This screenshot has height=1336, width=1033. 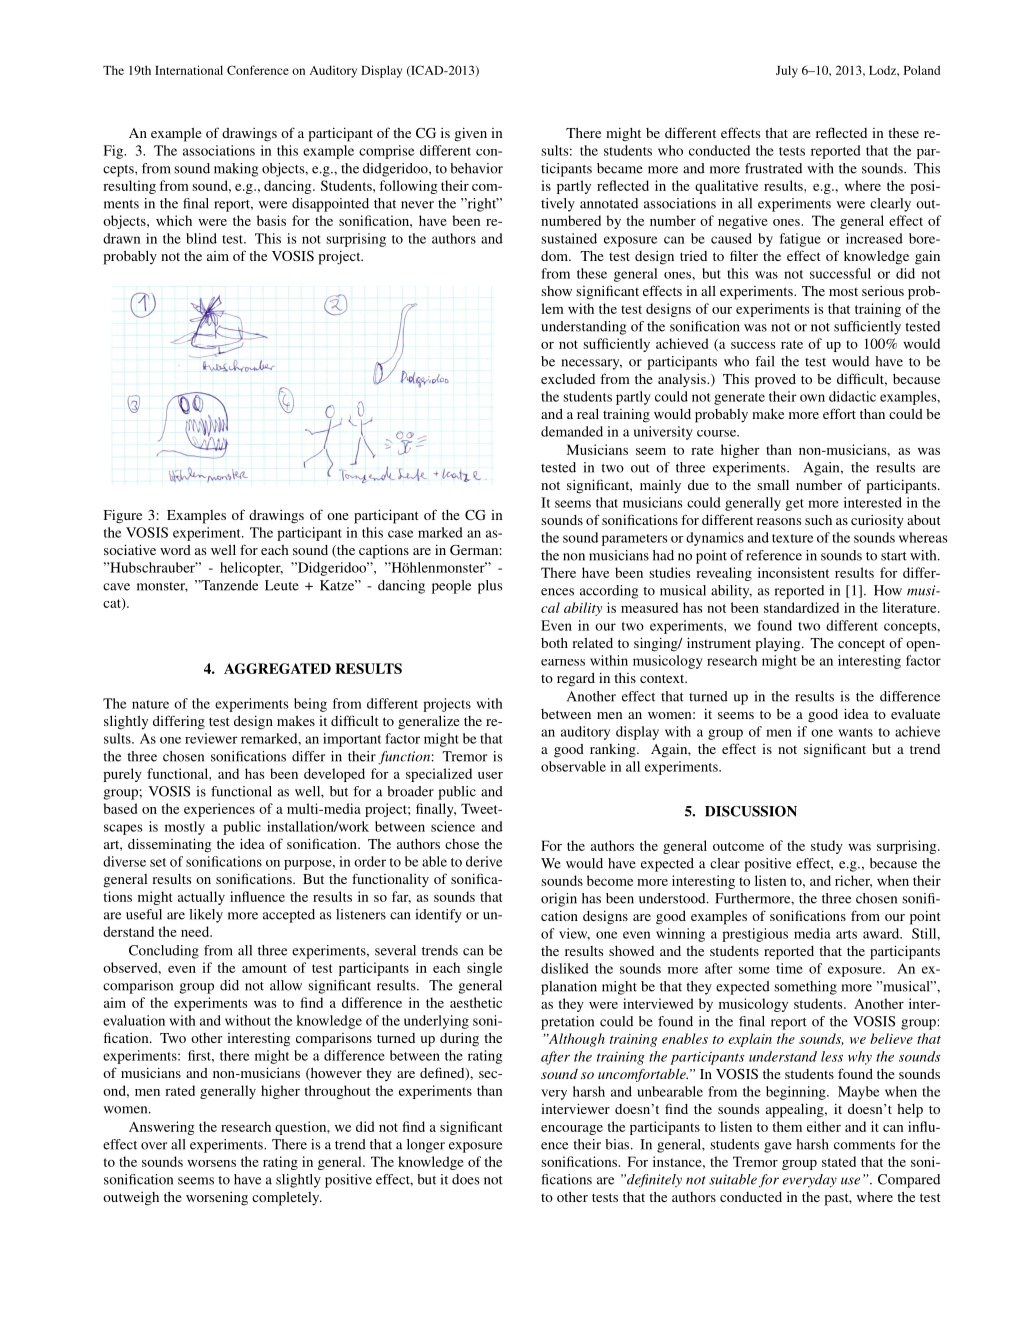 What do you see at coordinates (554, 643) in the screenshot?
I see `both` at bounding box center [554, 643].
